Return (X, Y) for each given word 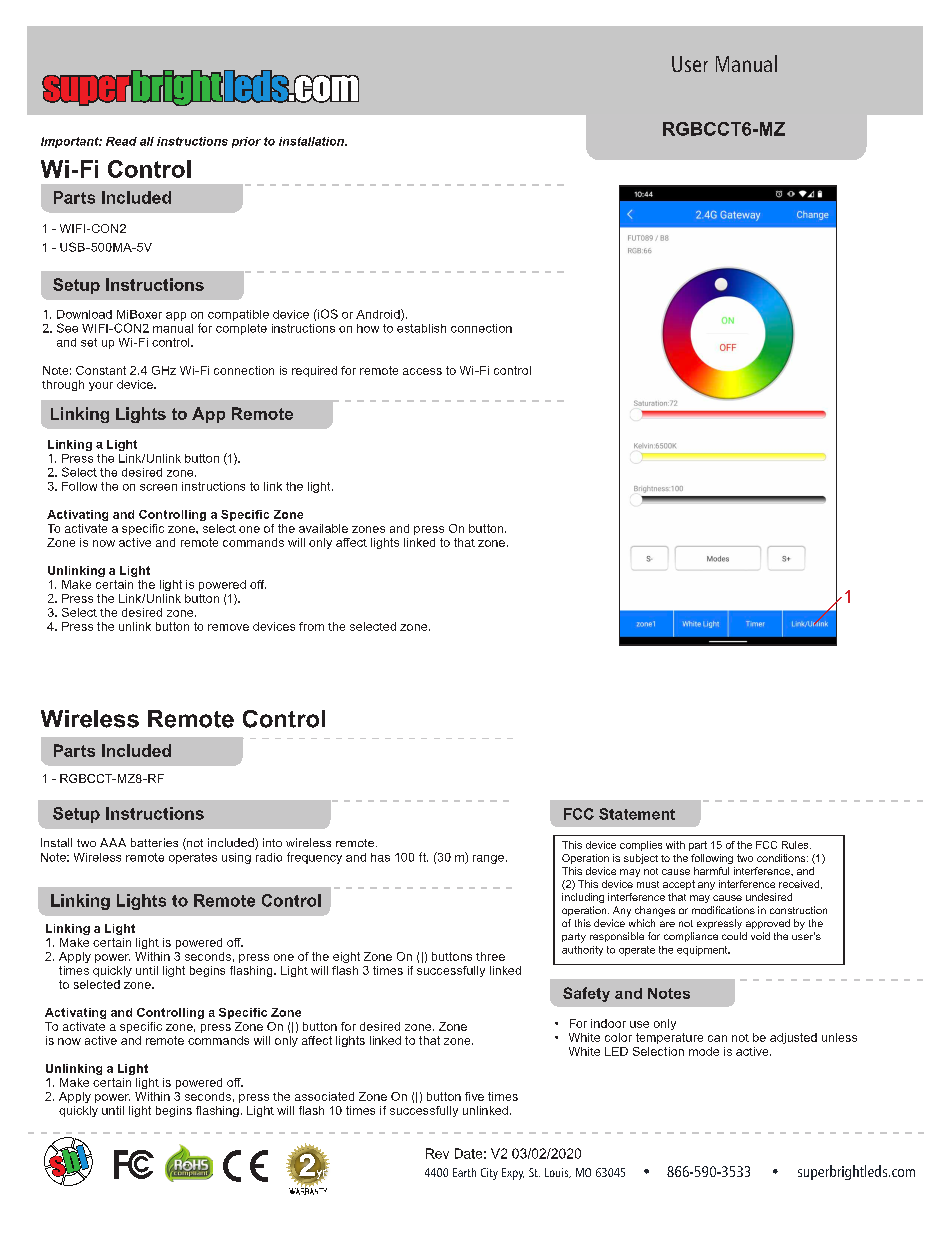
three (490, 956)
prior (246, 142)
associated (324, 1096)
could (734, 936)
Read (121, 141)
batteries (154, 842)
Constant (101, 370)
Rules (796, 845)
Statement (637, 814)
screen (158, 487)
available (323, 528)
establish (421, 328)
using (236, 858)
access (422, 371)
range (488, 859)
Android (379, 315)
